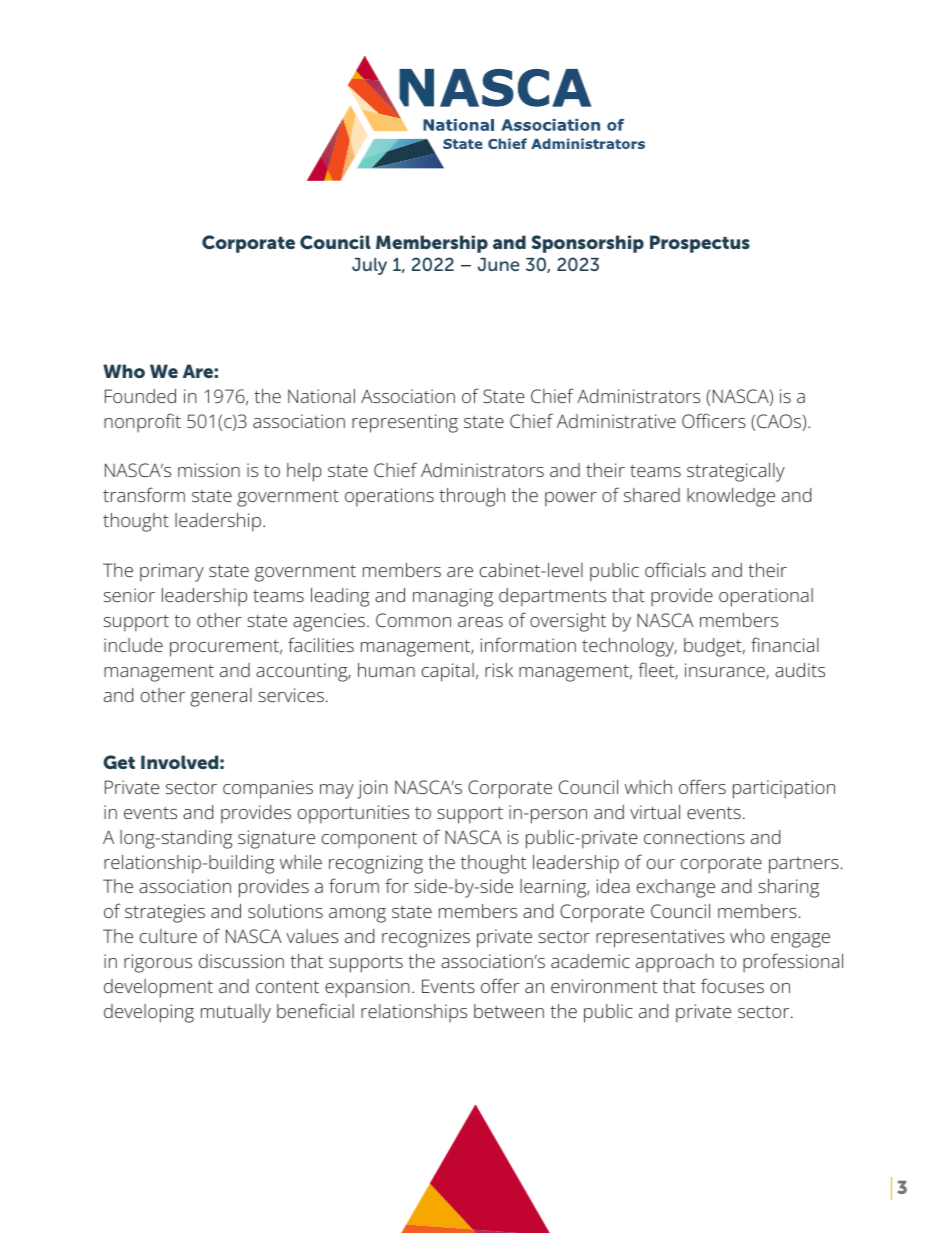  I want to click on financial, so click(785, 644).
